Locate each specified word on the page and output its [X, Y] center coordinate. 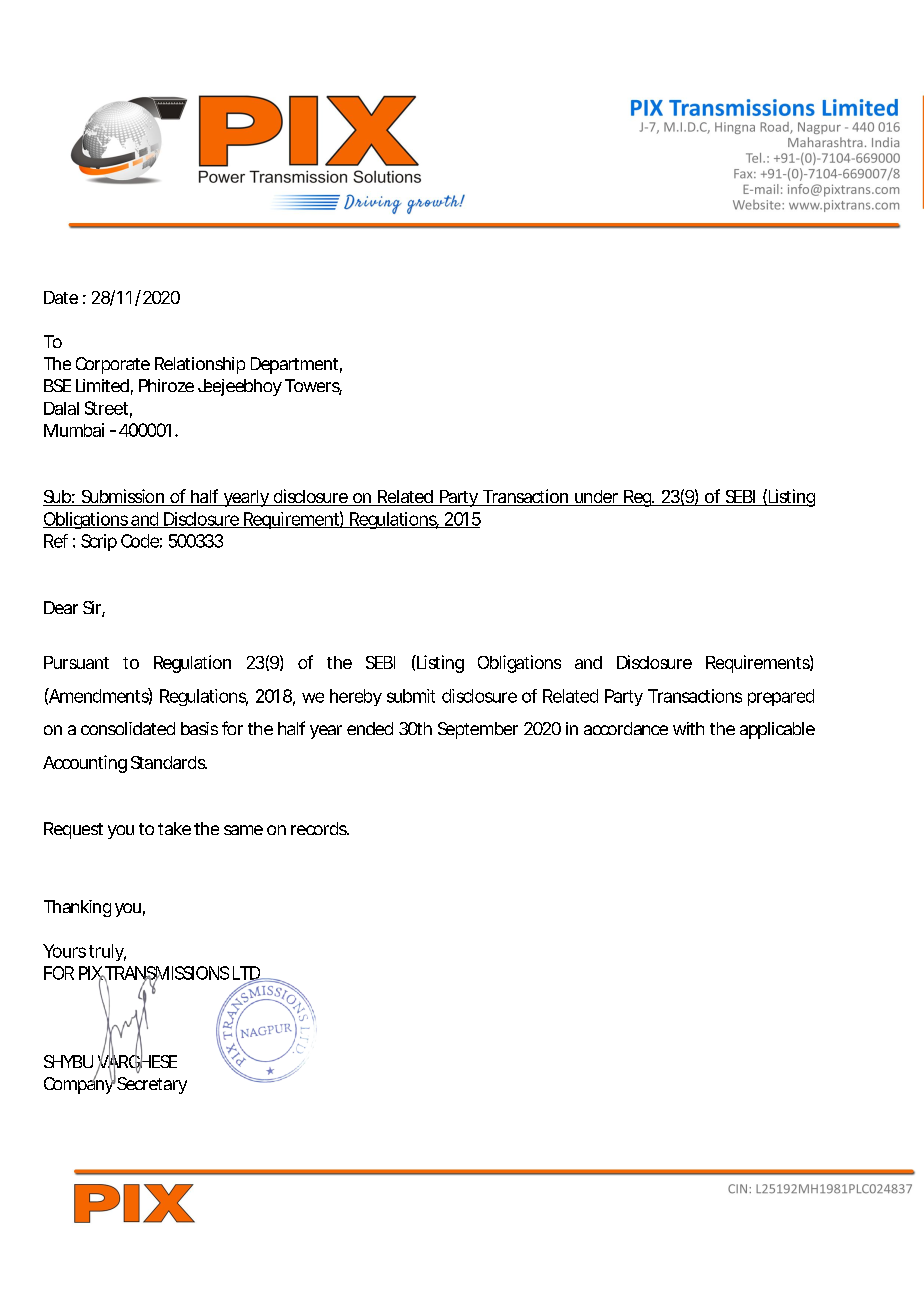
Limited [102, 385]
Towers [313, 387]
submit [411, 696]
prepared [781, 697]
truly [107, 952]
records [320, 828]
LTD [247, 974]
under [596, 498]
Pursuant [76, 662]
